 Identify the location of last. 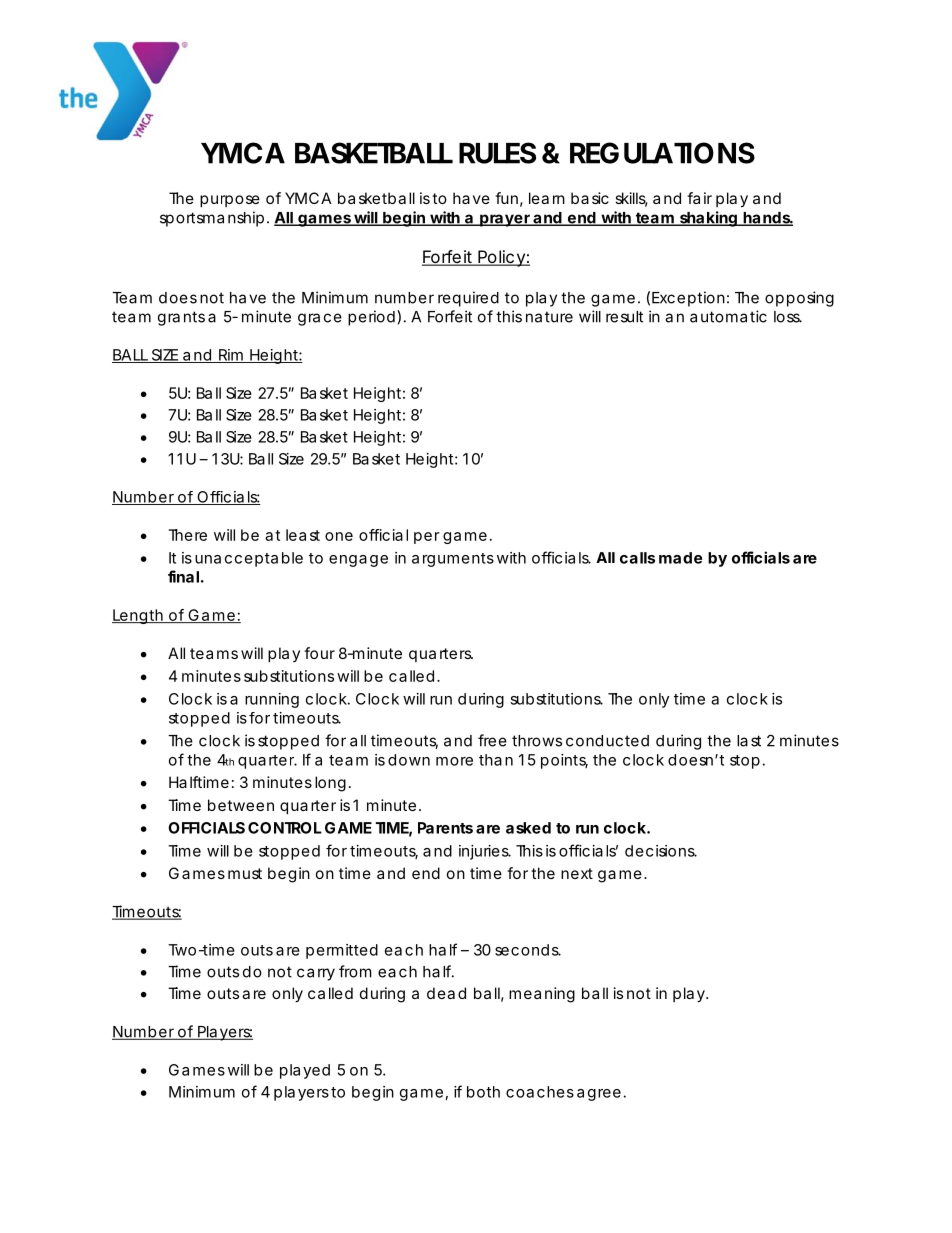
(749, 741).
